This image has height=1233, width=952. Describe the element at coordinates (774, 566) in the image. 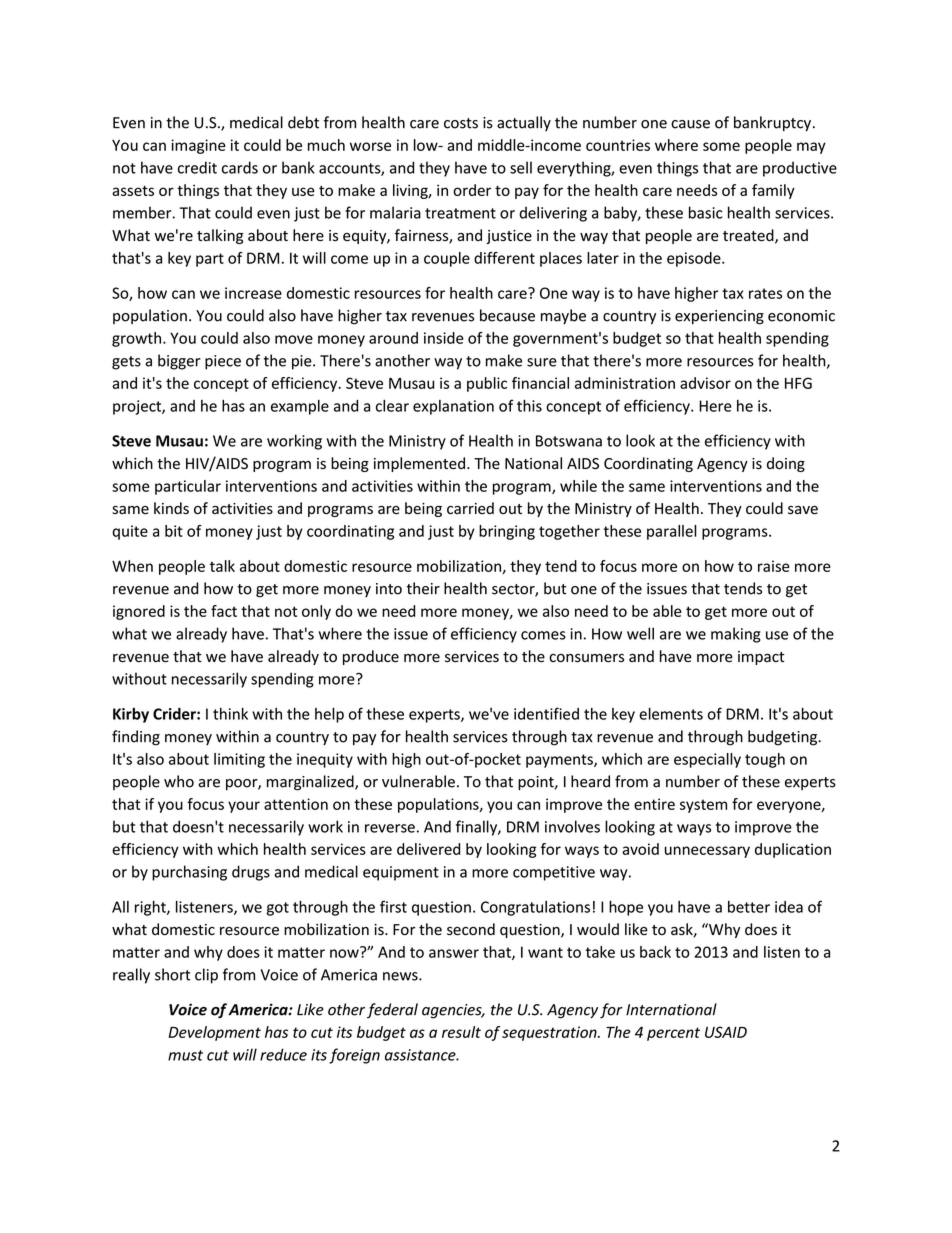

I see `raise` at that location.
